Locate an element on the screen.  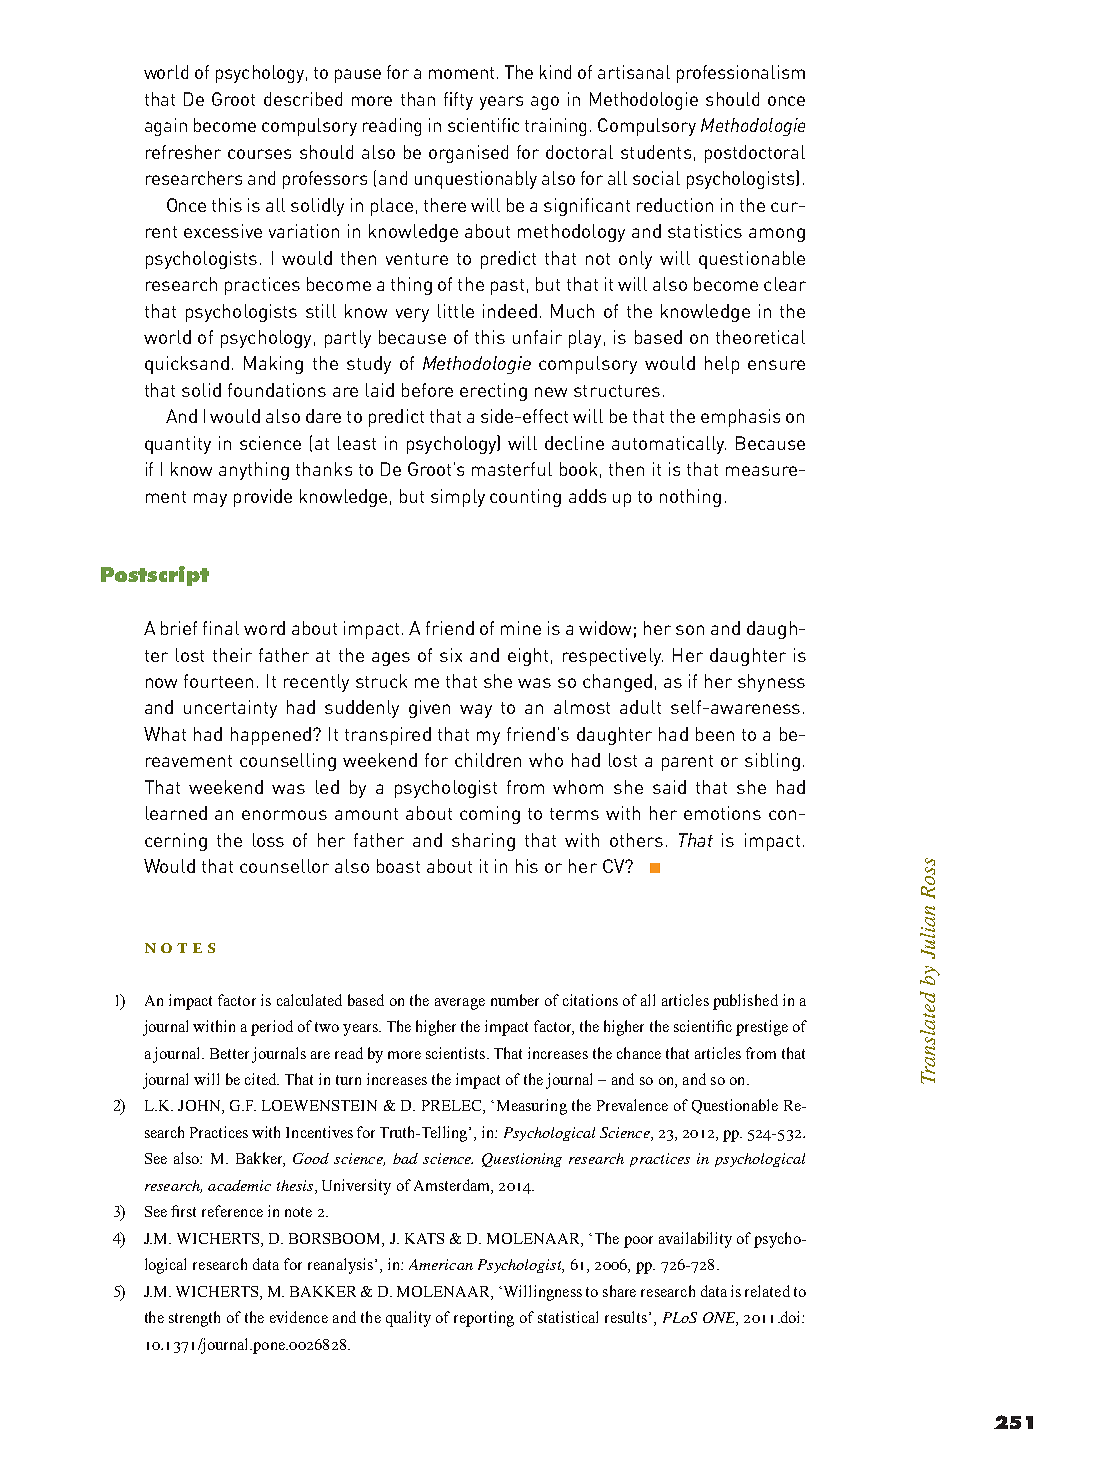
fifty is located at coordinates (458, 101).
